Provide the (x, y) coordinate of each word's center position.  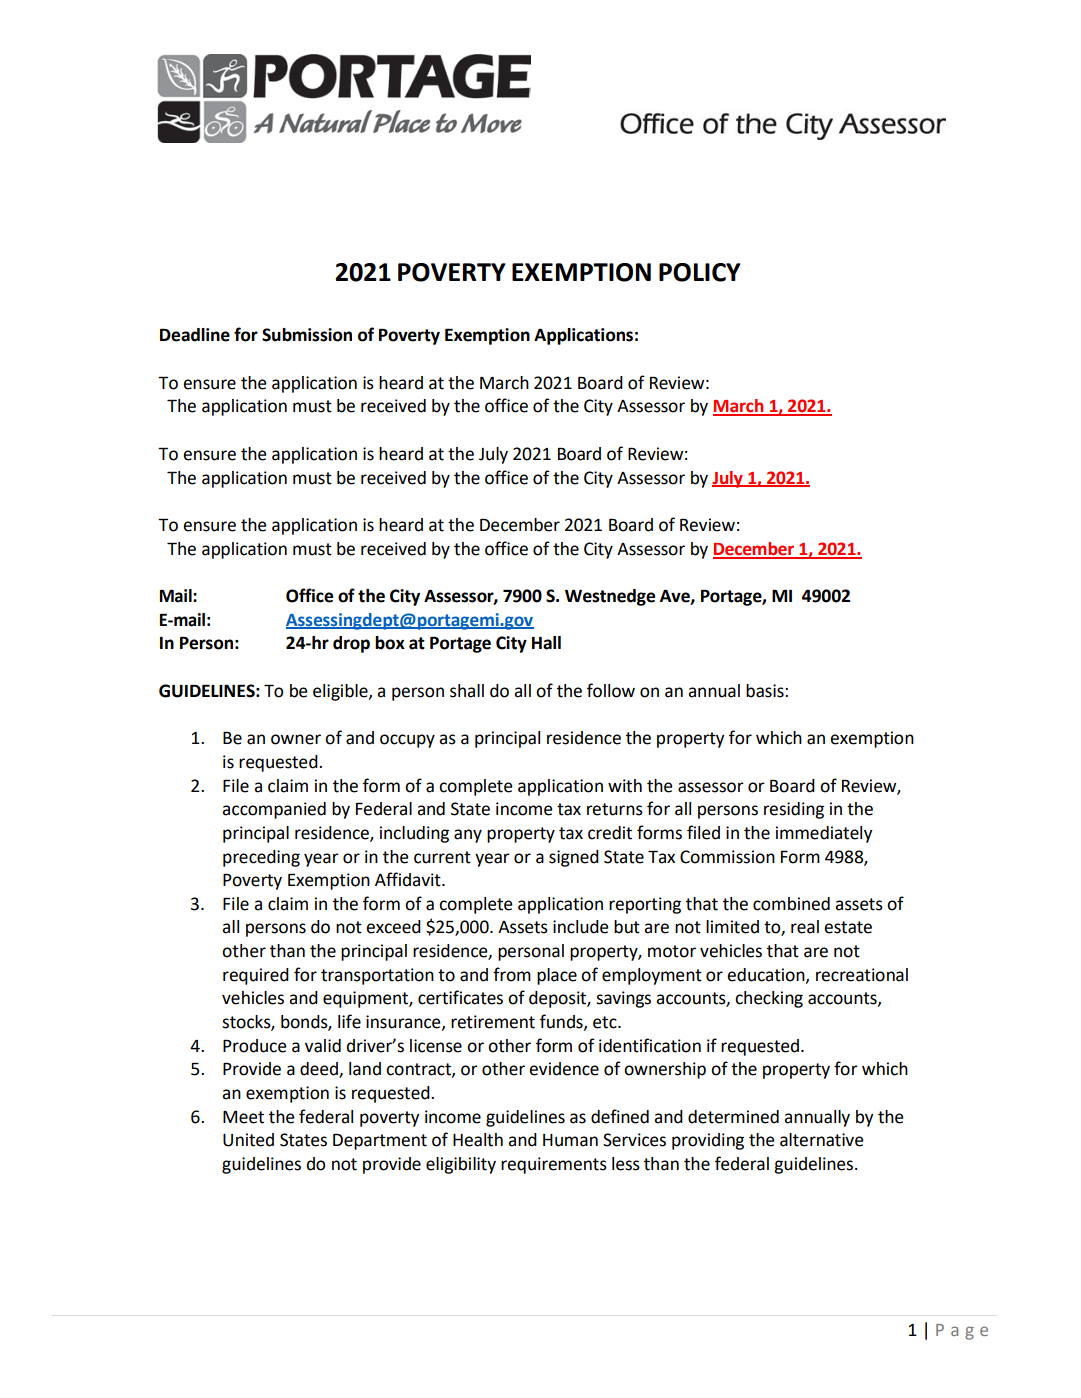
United (248, 1140)
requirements (554, 1165)
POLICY (700, 272)
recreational (862, 975)
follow (611, 690)
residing (794, 810)
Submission (307, 335)
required (256, 976)
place (557, 976)
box (390, 643)
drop (351, 644)
